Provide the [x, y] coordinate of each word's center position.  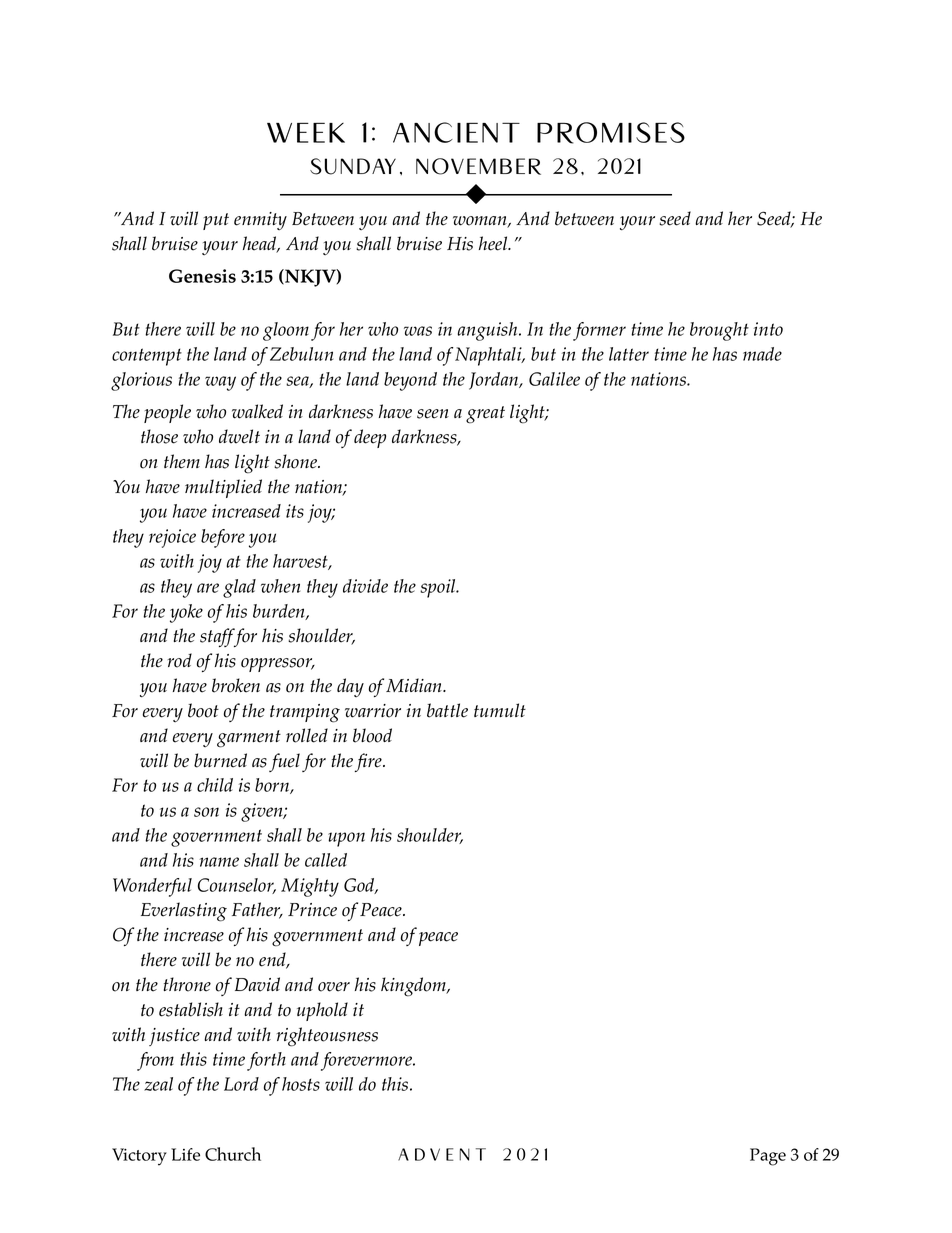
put [216, 221]
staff [218, 637]
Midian [415, 685]
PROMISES [611, 133]
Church [233, 1154]
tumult [500, 710]
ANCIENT [456, 132]
